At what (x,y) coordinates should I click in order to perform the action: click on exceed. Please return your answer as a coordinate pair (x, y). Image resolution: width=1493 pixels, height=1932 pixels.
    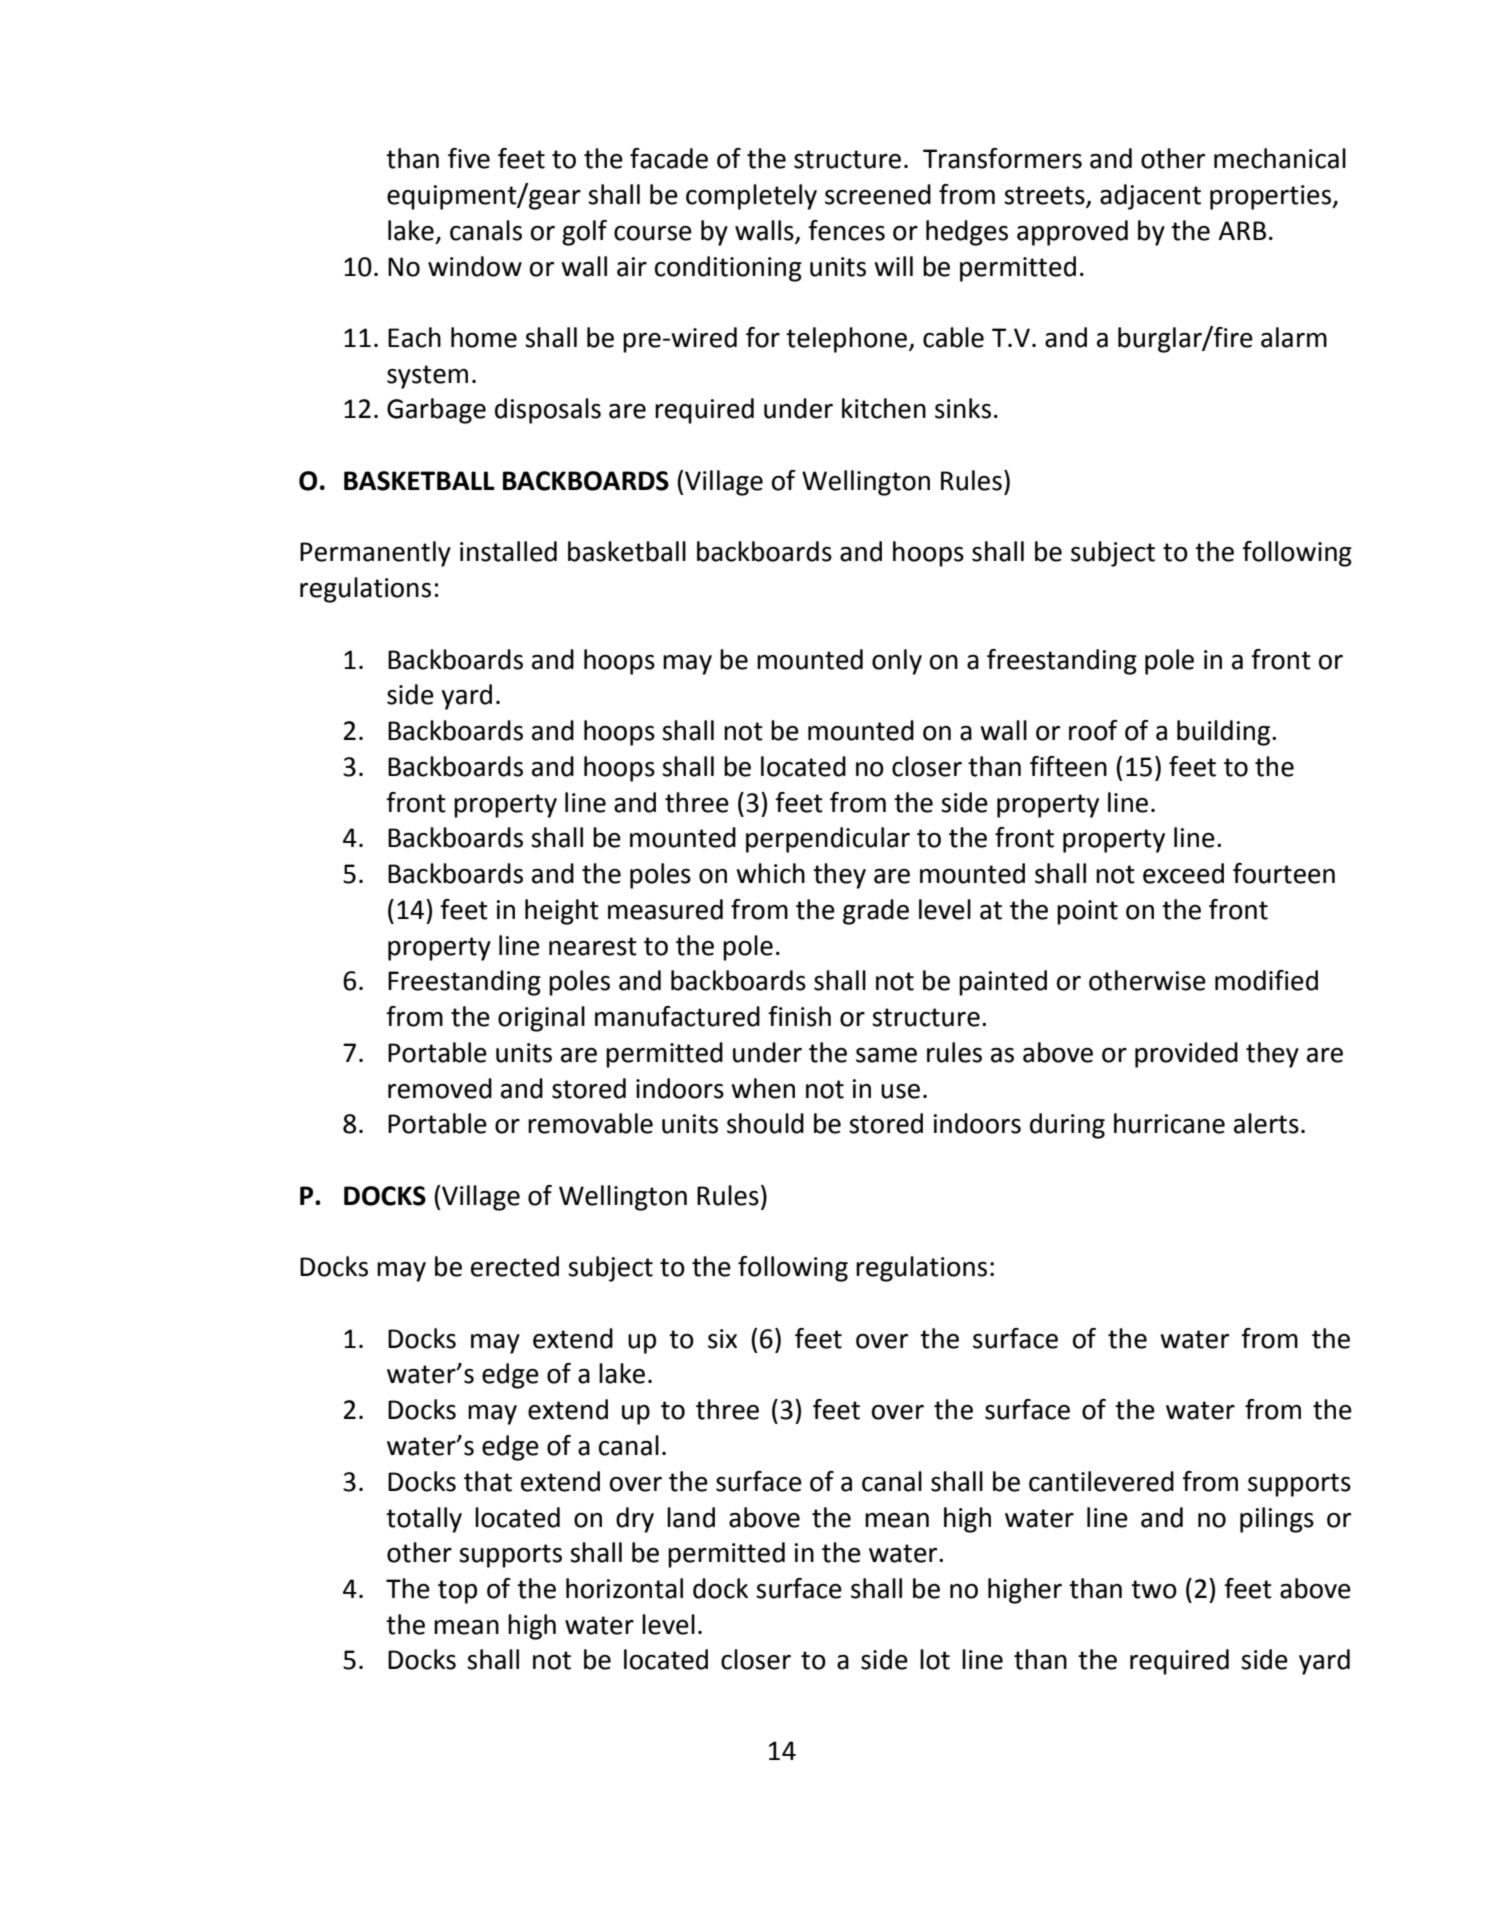
    Looking at the image, I should click on (1183, 873).
